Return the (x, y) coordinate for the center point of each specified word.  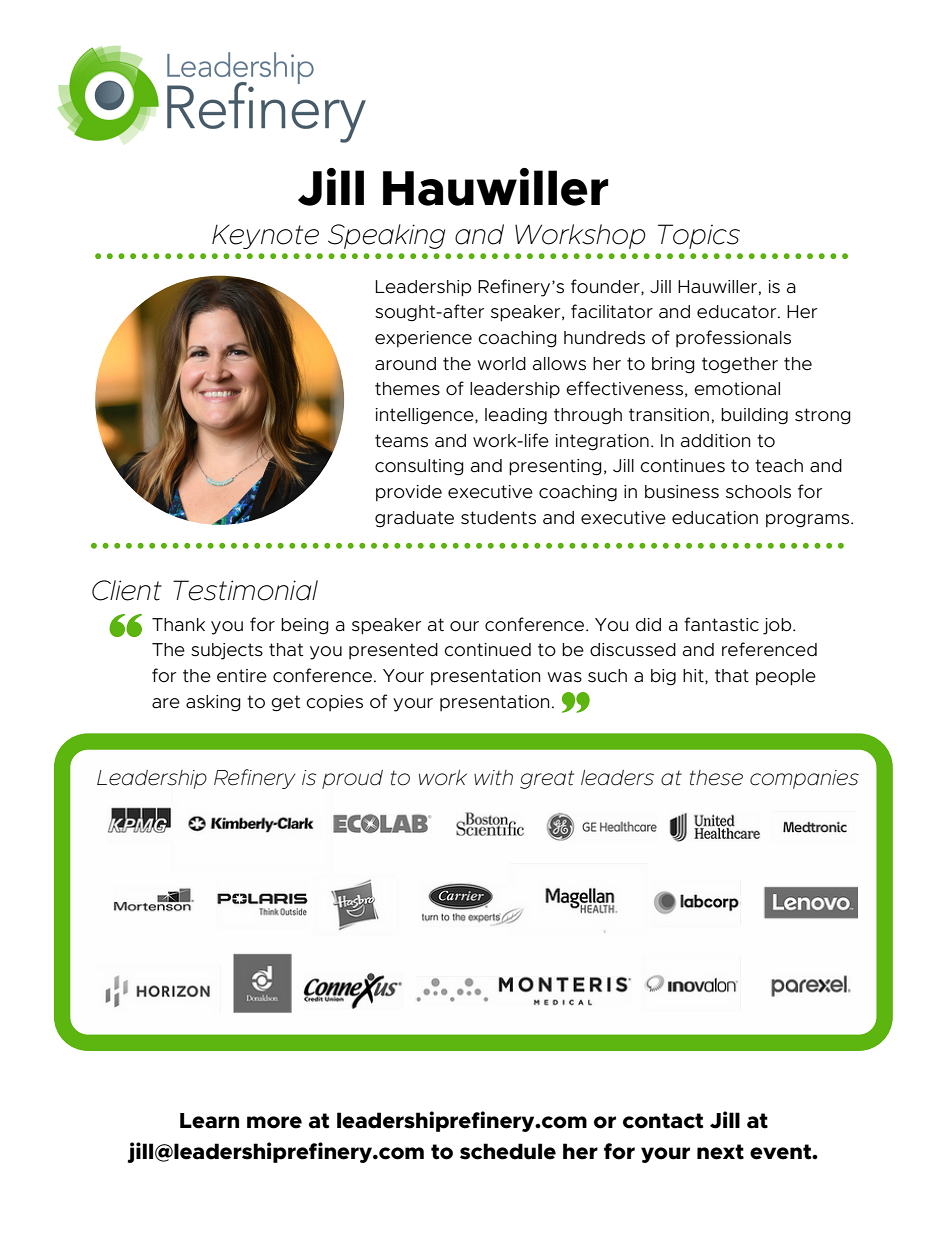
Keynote (265, 236)
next (720, 1152)
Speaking (386, 236)
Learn (209, 1121)
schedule (508, 1151)
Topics (699, 236)
